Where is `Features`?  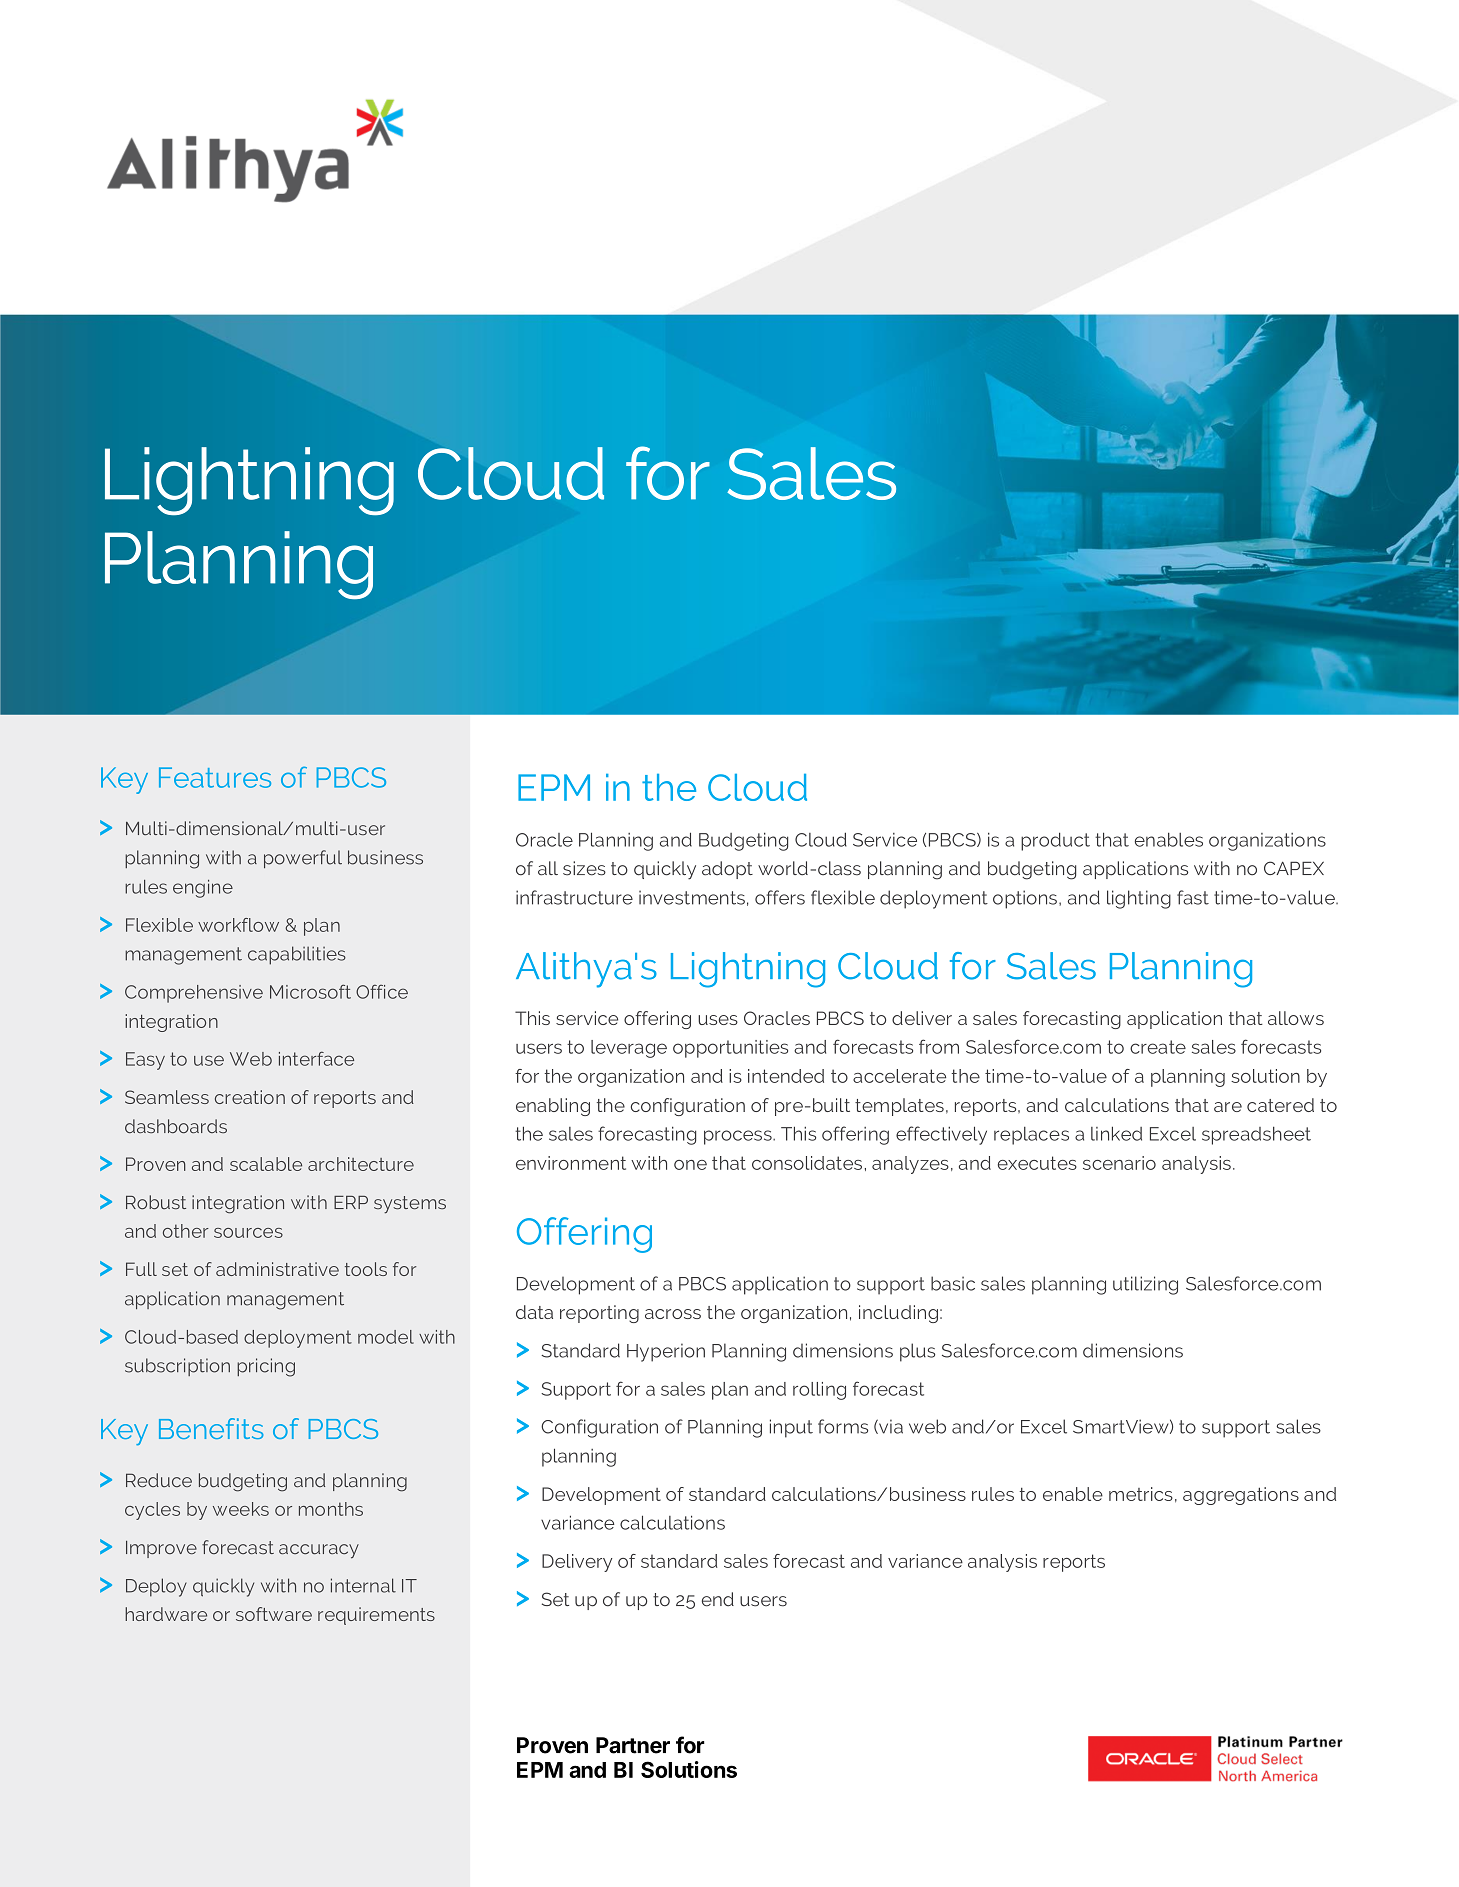
Features is located at coordinates (215, 777).
